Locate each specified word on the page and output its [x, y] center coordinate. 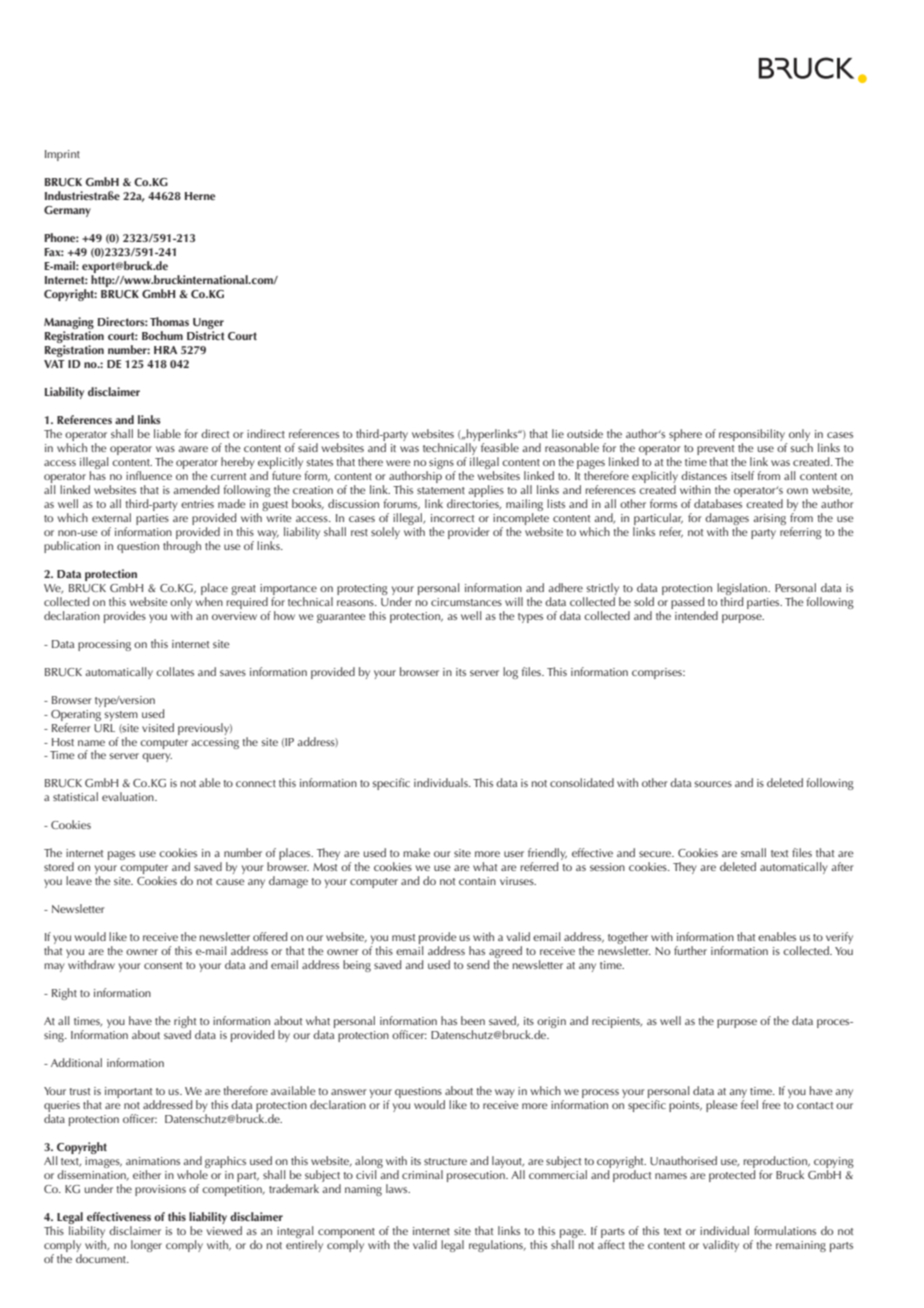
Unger [208, 325]
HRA [165, 350]
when [209, 600]
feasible [500, 447]
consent [163, 965]
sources [713, 784]
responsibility [752, 435]
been [473, 1020]
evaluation [129, 796]
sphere [685, 435]
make [416, 852]
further [690, 950]
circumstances [466, 602]
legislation [743, 589]
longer [146, 1246]
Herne [200, 196]
